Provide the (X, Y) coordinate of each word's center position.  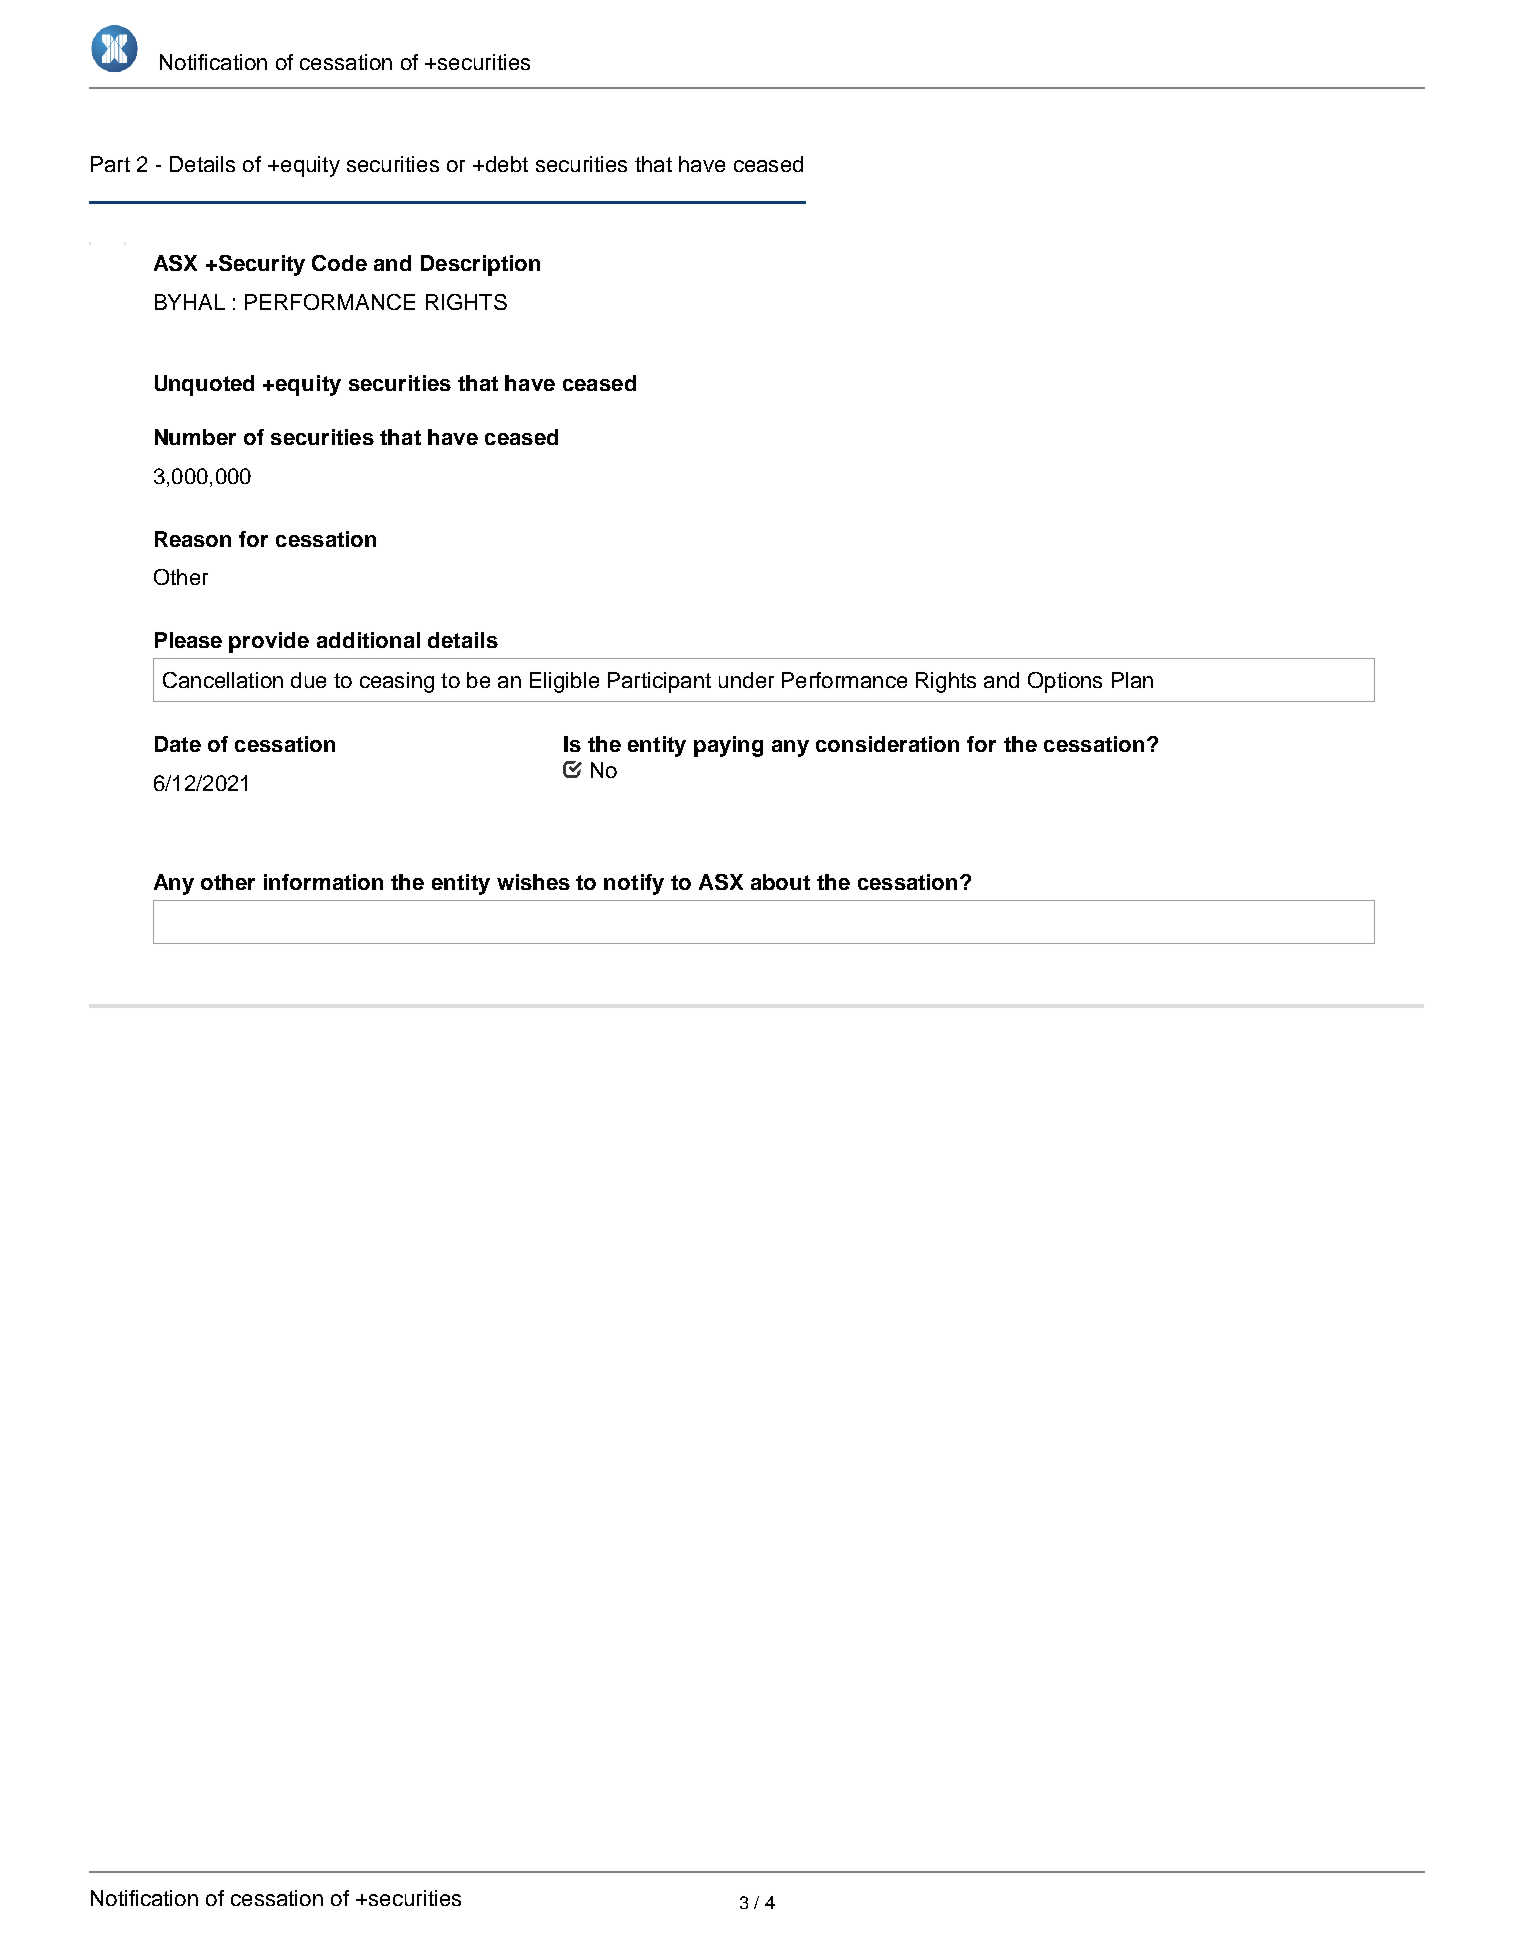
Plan (1132, 680)
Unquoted (204, 385)
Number (195, 437)
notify (634, 884)
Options (1065, 682)
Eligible (564, 682)
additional (368, 640)
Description (480, 265)
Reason (193, 539)
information (323, 882)
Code (339, 263)
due (308, 680)
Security (260, 265)
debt (505, 164)
